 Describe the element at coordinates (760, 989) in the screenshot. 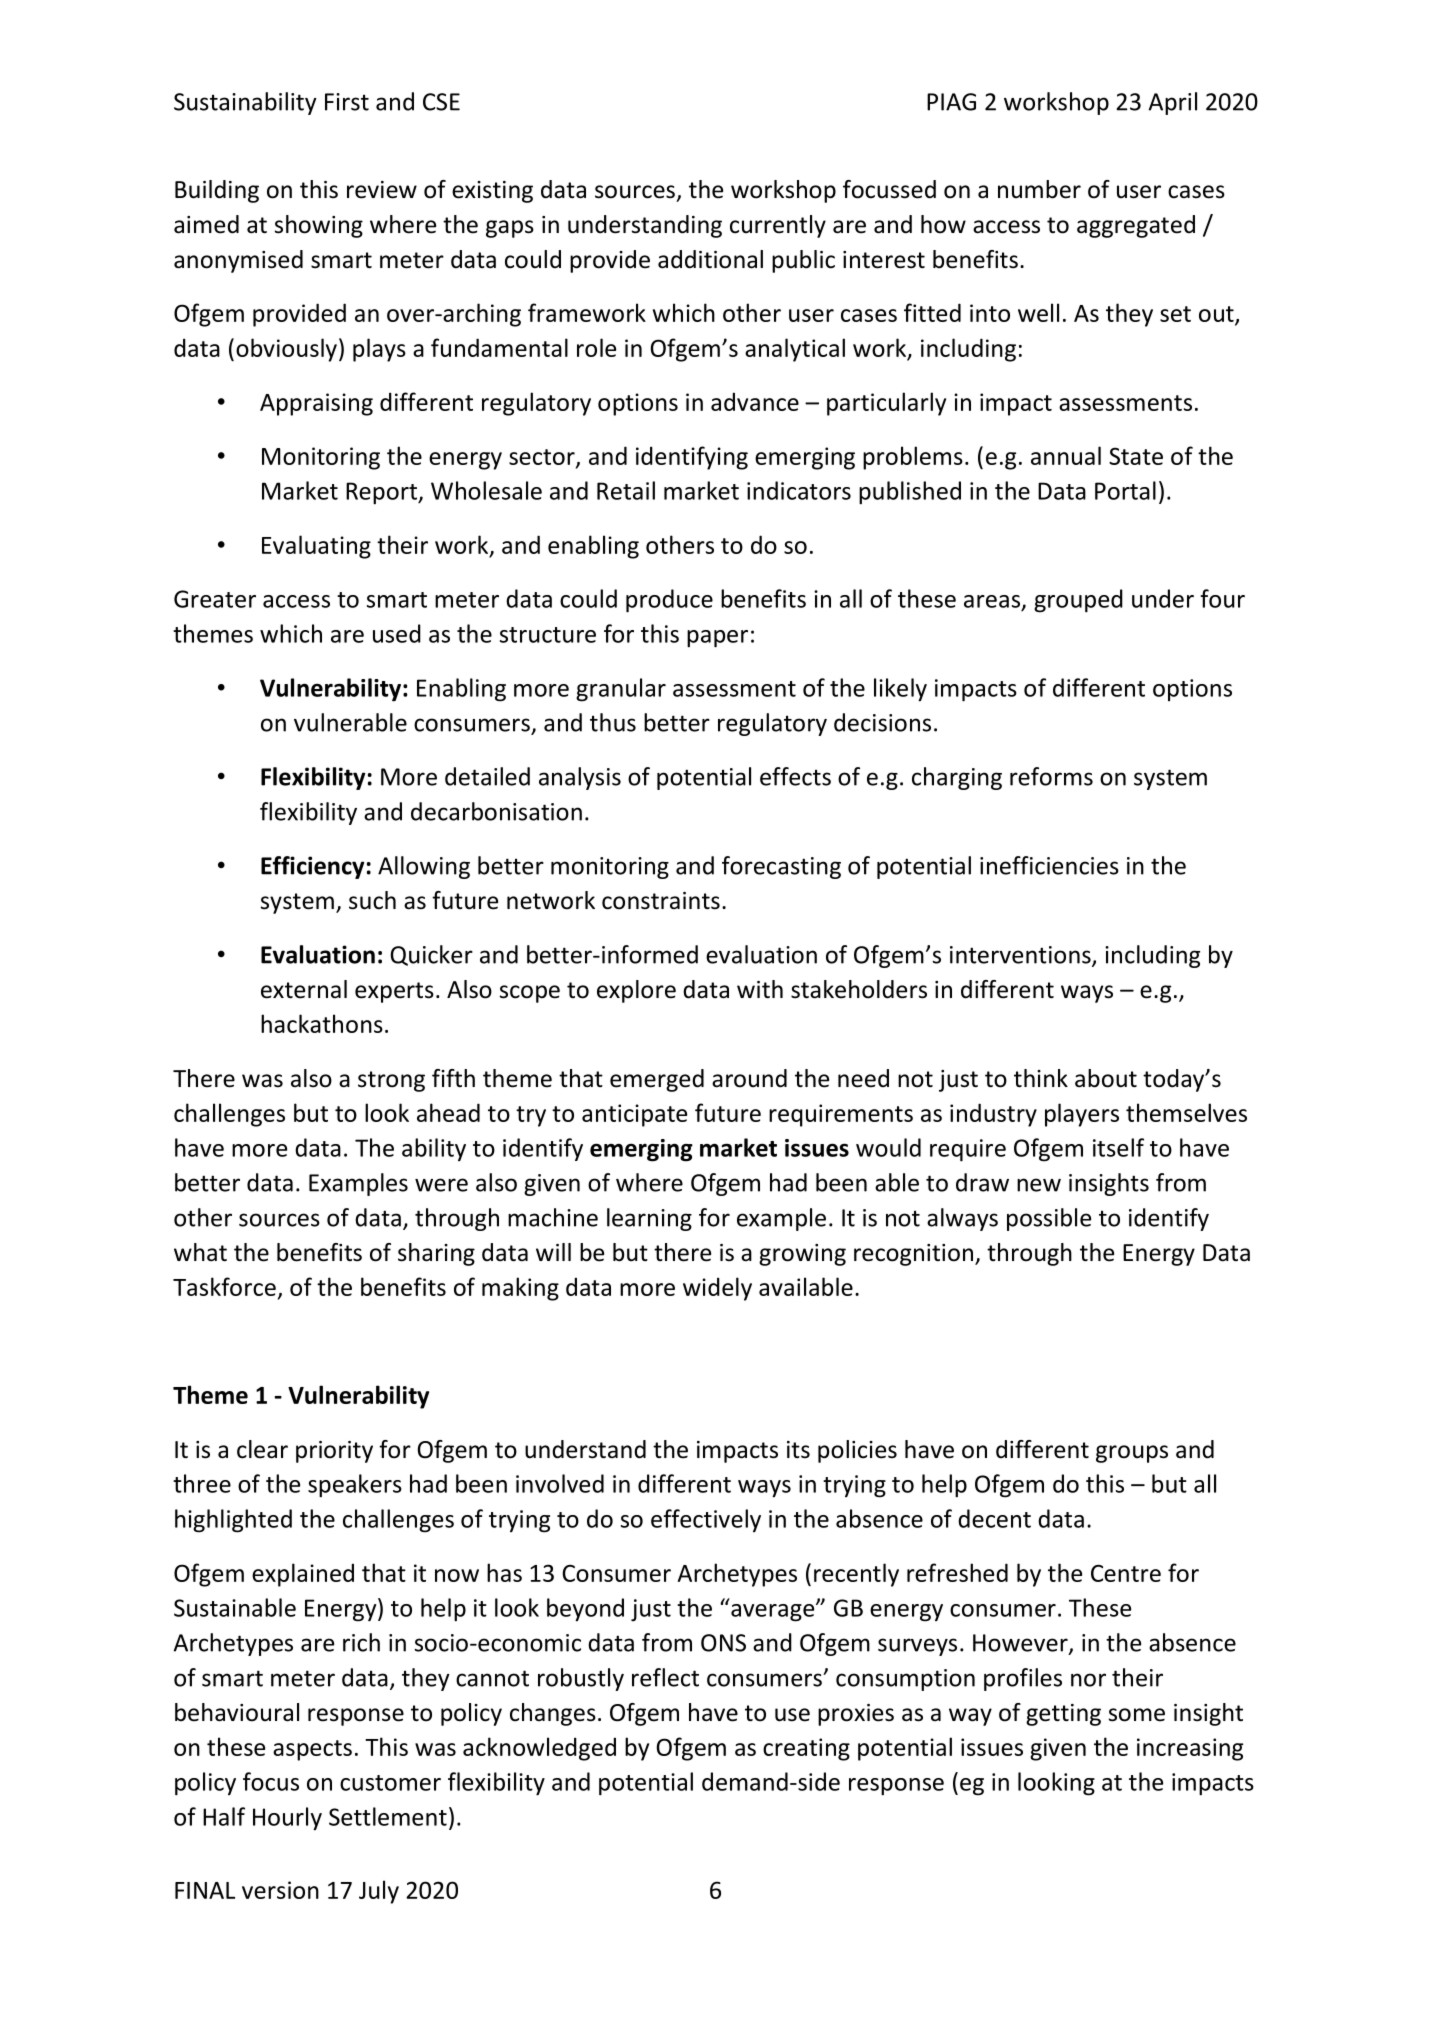

I see `with` at that location.
